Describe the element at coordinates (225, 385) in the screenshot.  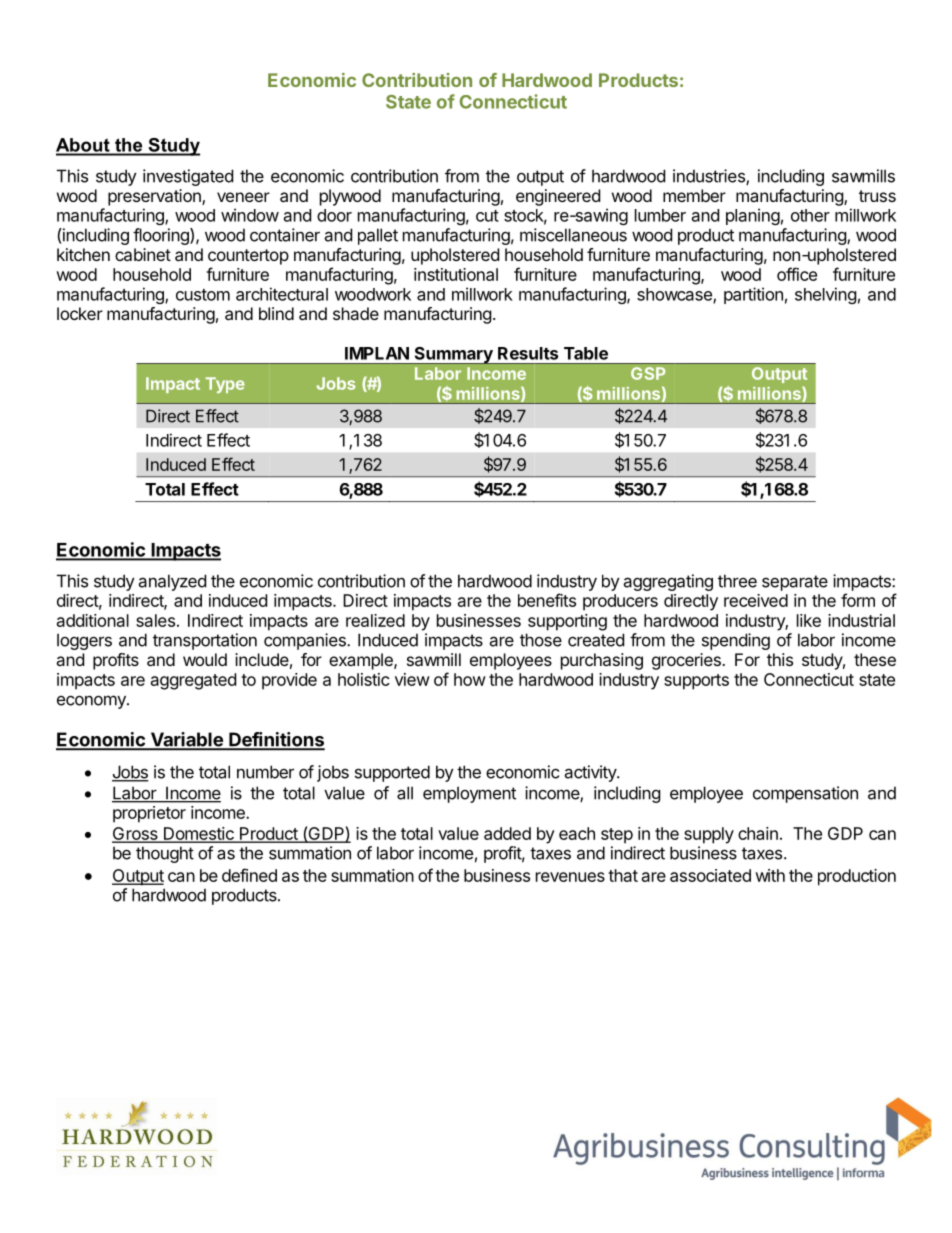
I see `Type` at that location.
